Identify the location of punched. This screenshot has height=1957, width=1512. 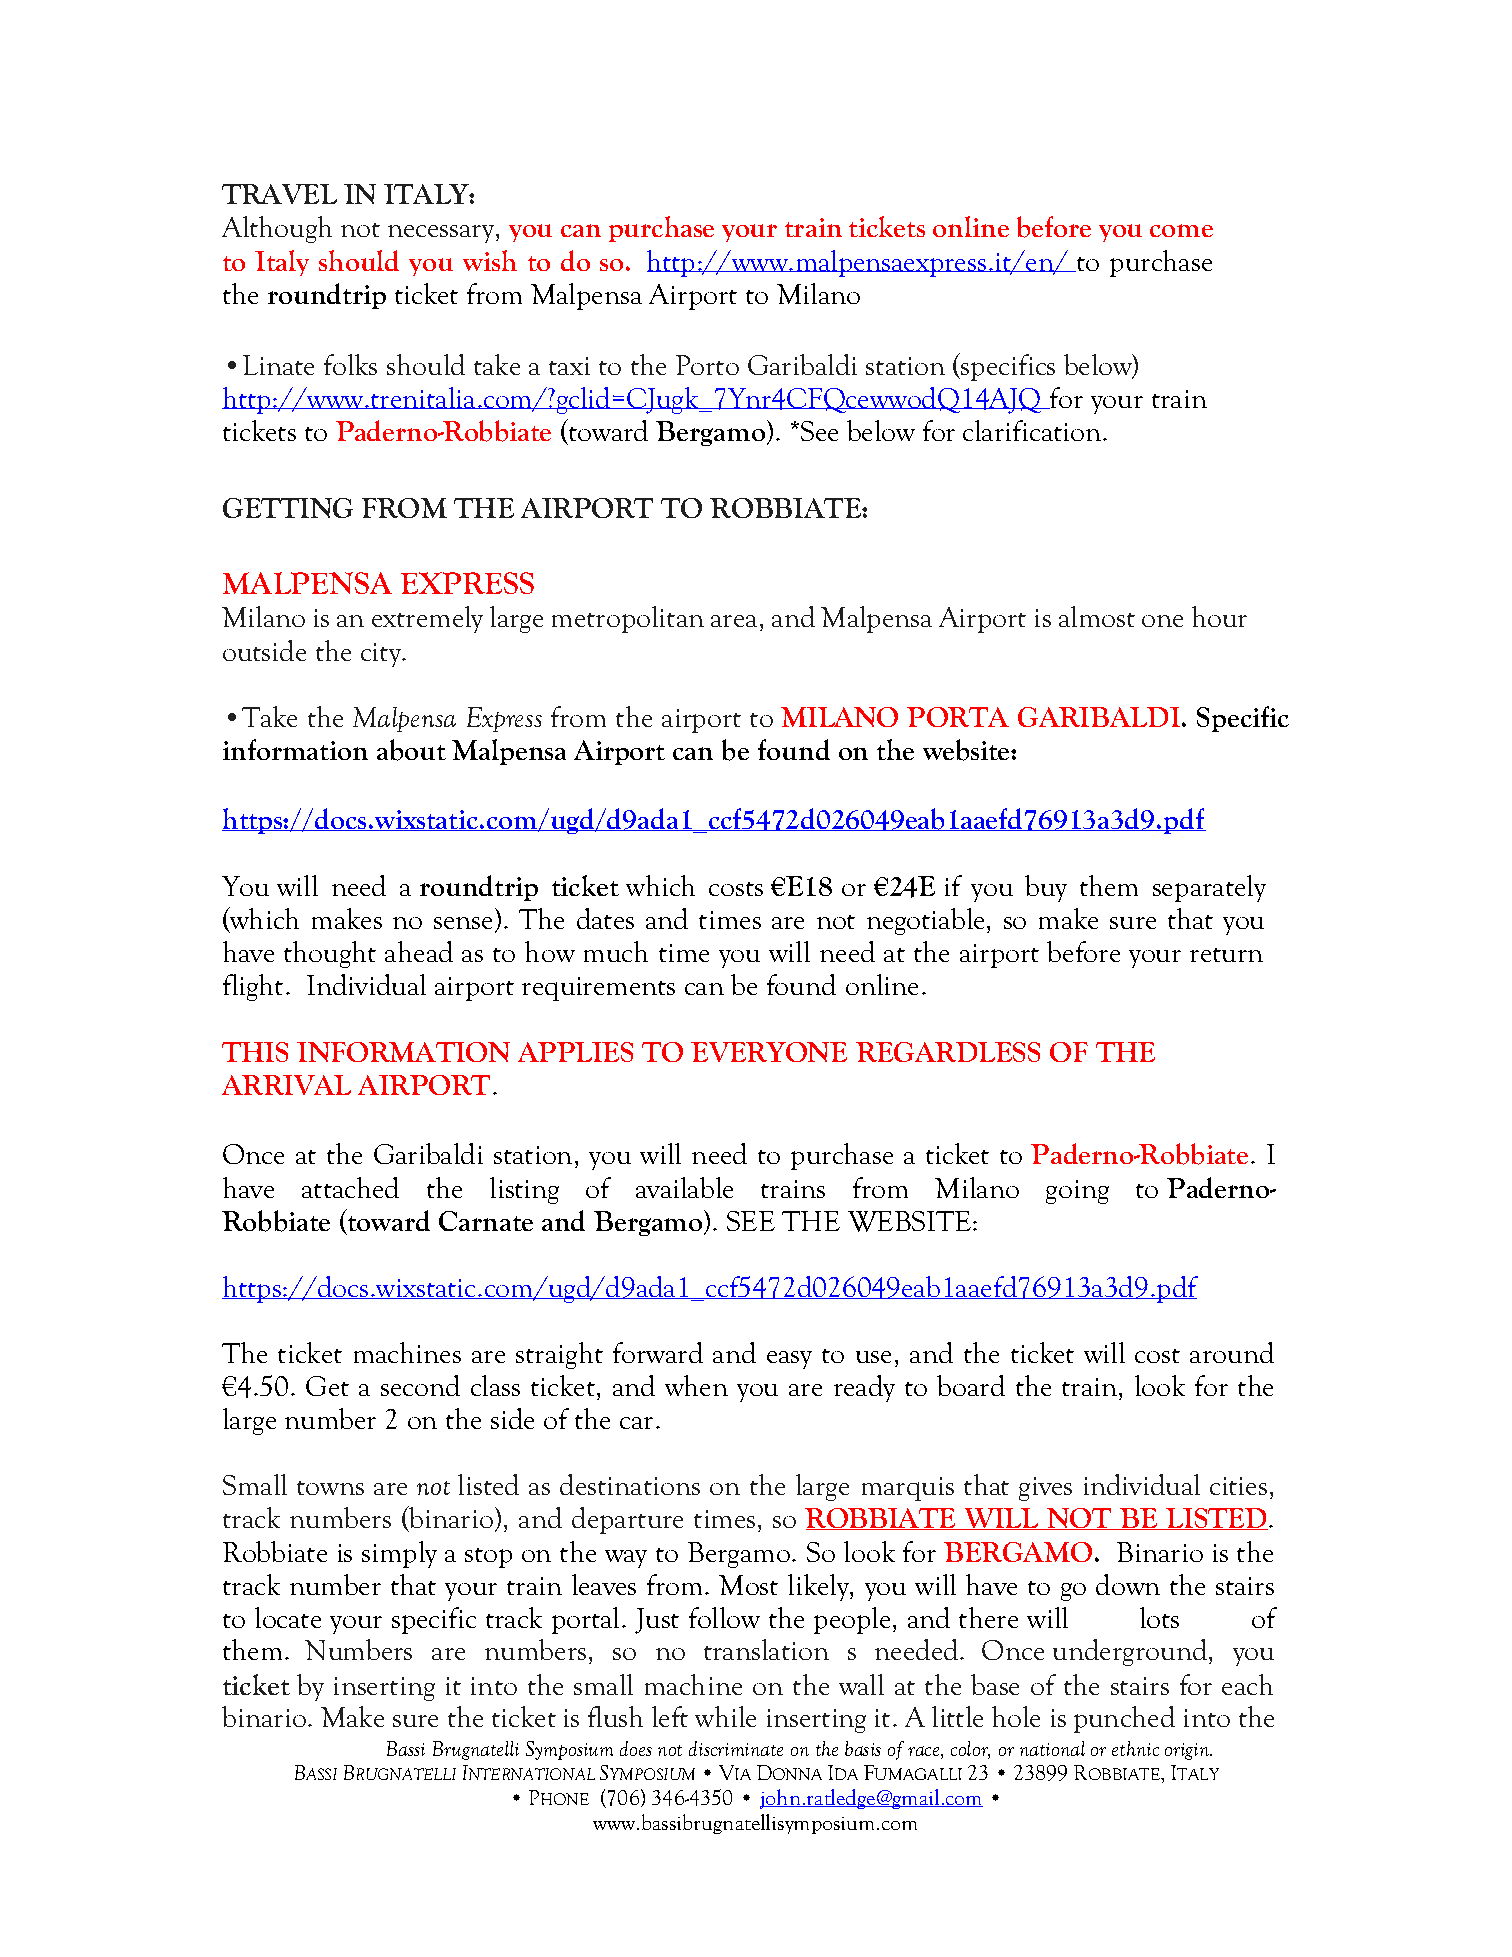
(1124, 1719).
